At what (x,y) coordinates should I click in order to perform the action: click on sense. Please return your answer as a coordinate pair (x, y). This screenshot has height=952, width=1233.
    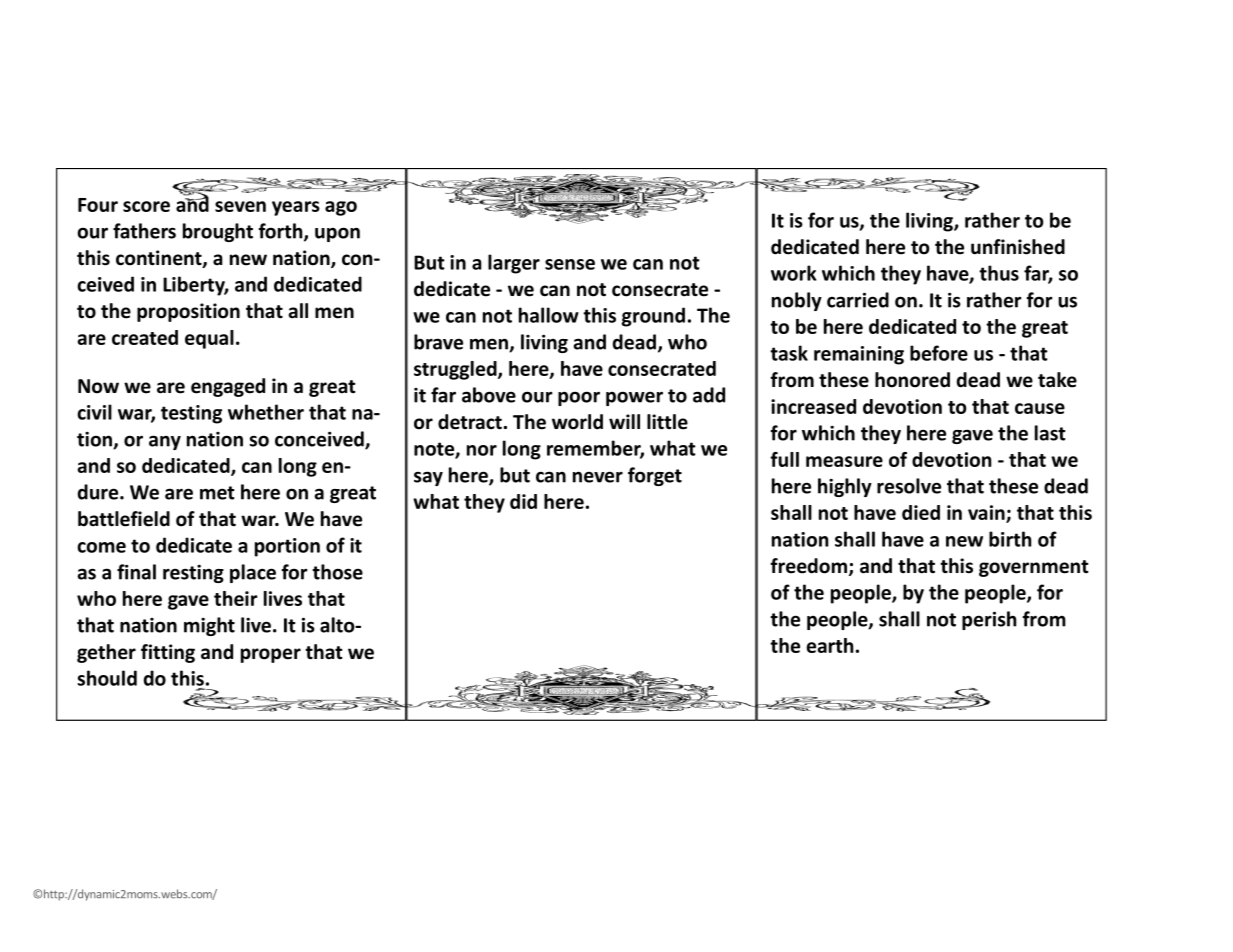
    Looking at the image, I should click on (570, 264).
